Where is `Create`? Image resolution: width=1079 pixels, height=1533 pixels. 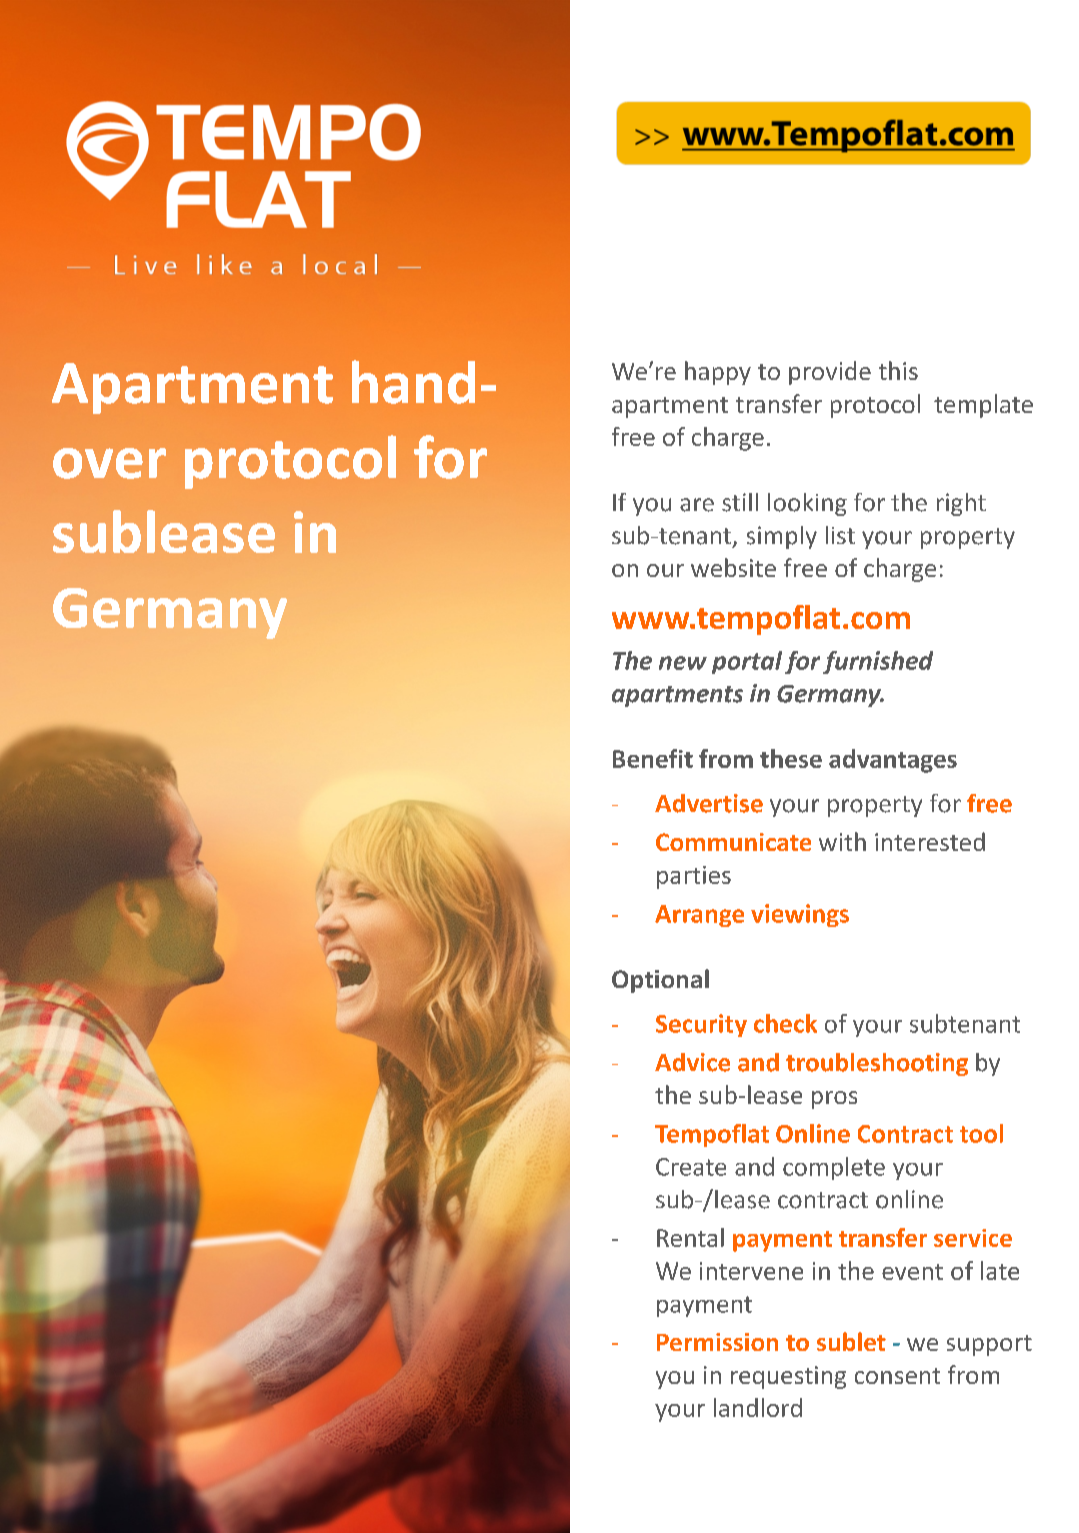
Create is located at coordinates (691, 1167).
